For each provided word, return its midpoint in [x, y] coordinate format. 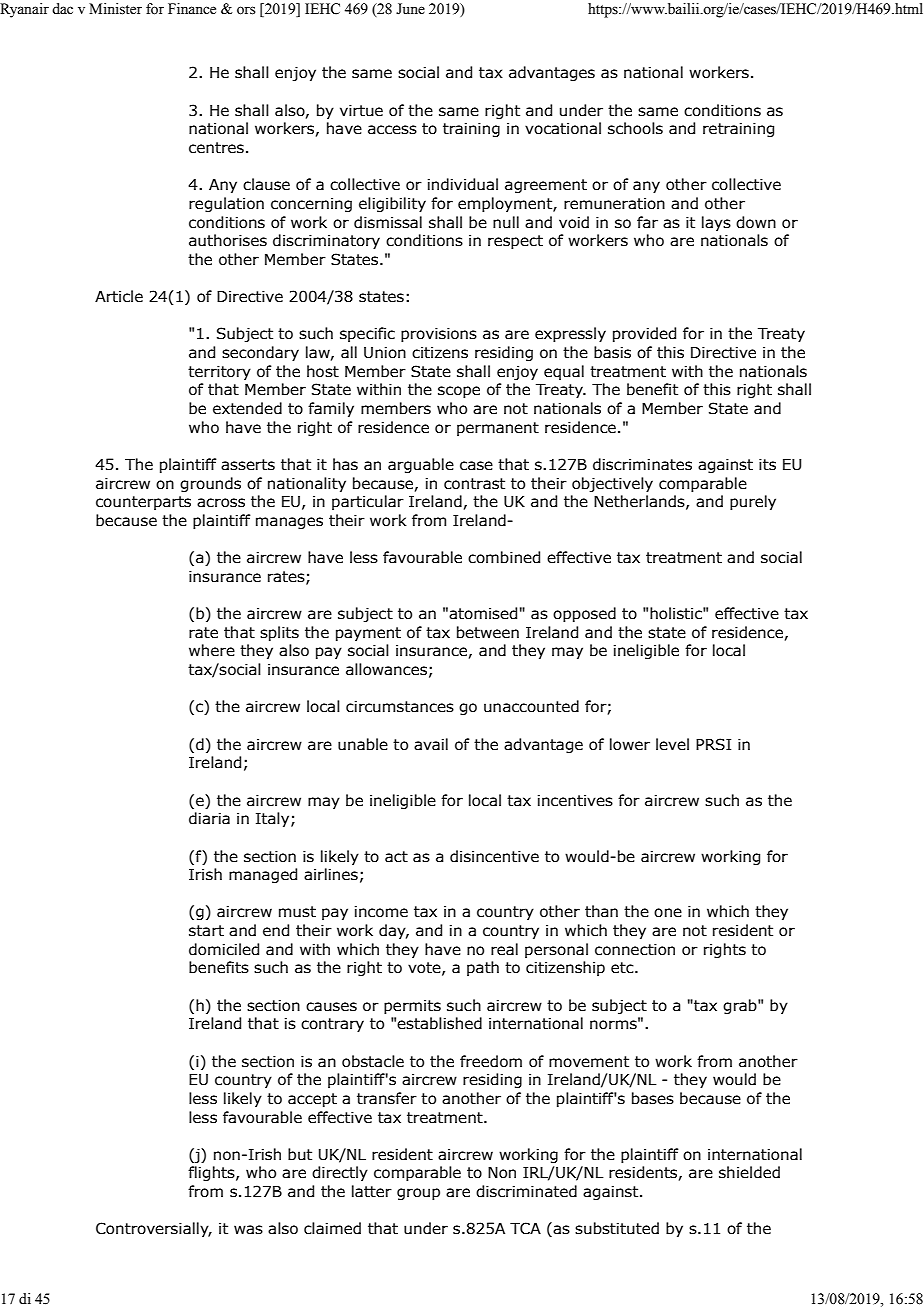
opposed [584, 614]
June [410, 9]
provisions [439, 335]
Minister [115, 9]
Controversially [153, 1229]
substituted [617, 1228]
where [212, 650]
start [206, 931]
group [418, 1194]
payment [368, 634]
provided [644, 334]
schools [635, 128]
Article [119, 296]
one [668, 913]
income [381, 912]
